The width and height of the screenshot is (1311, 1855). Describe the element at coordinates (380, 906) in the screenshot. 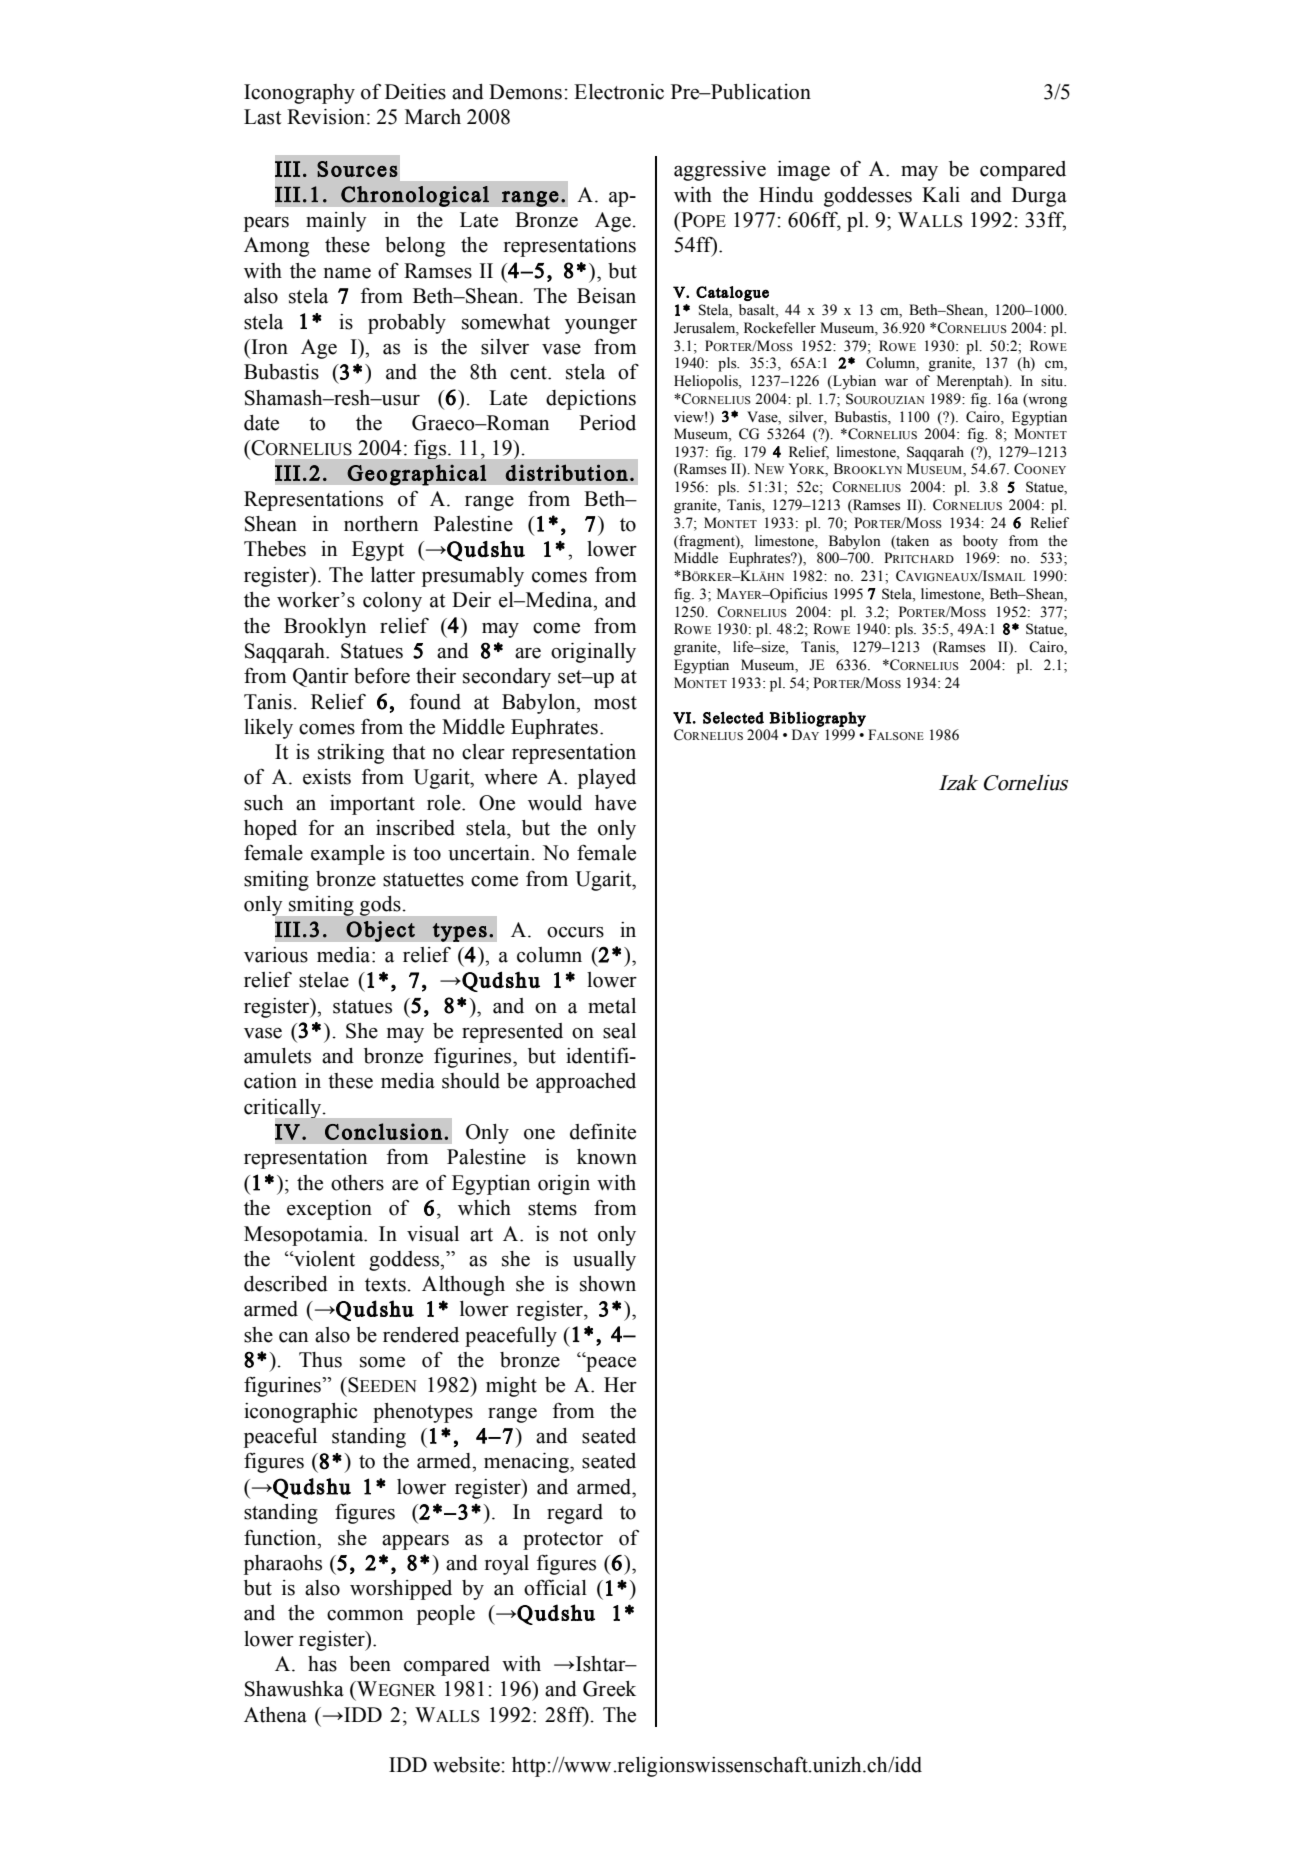

I see `gods` at that location.
